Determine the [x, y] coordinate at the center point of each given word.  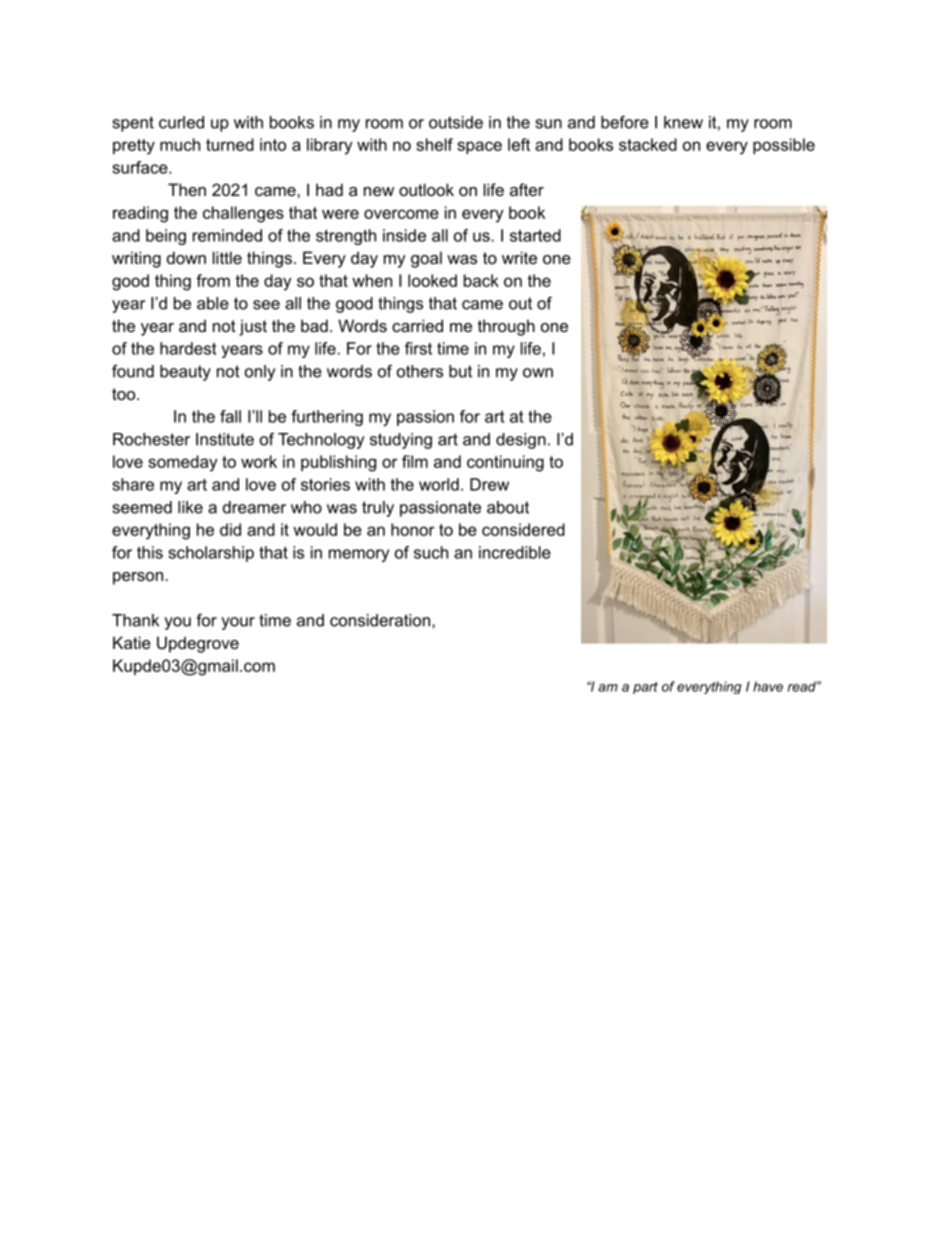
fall [230, 416]
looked [432, 280]
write [519, 257]
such [431, 552]
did [230, 529]
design [521, 441]
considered [523, 529]
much [180, 144]
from [213, 280]
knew [683, 122]
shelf [434, 144]
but [460, 371]
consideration [381, 620]
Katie [132, 642]
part [645, 688]
